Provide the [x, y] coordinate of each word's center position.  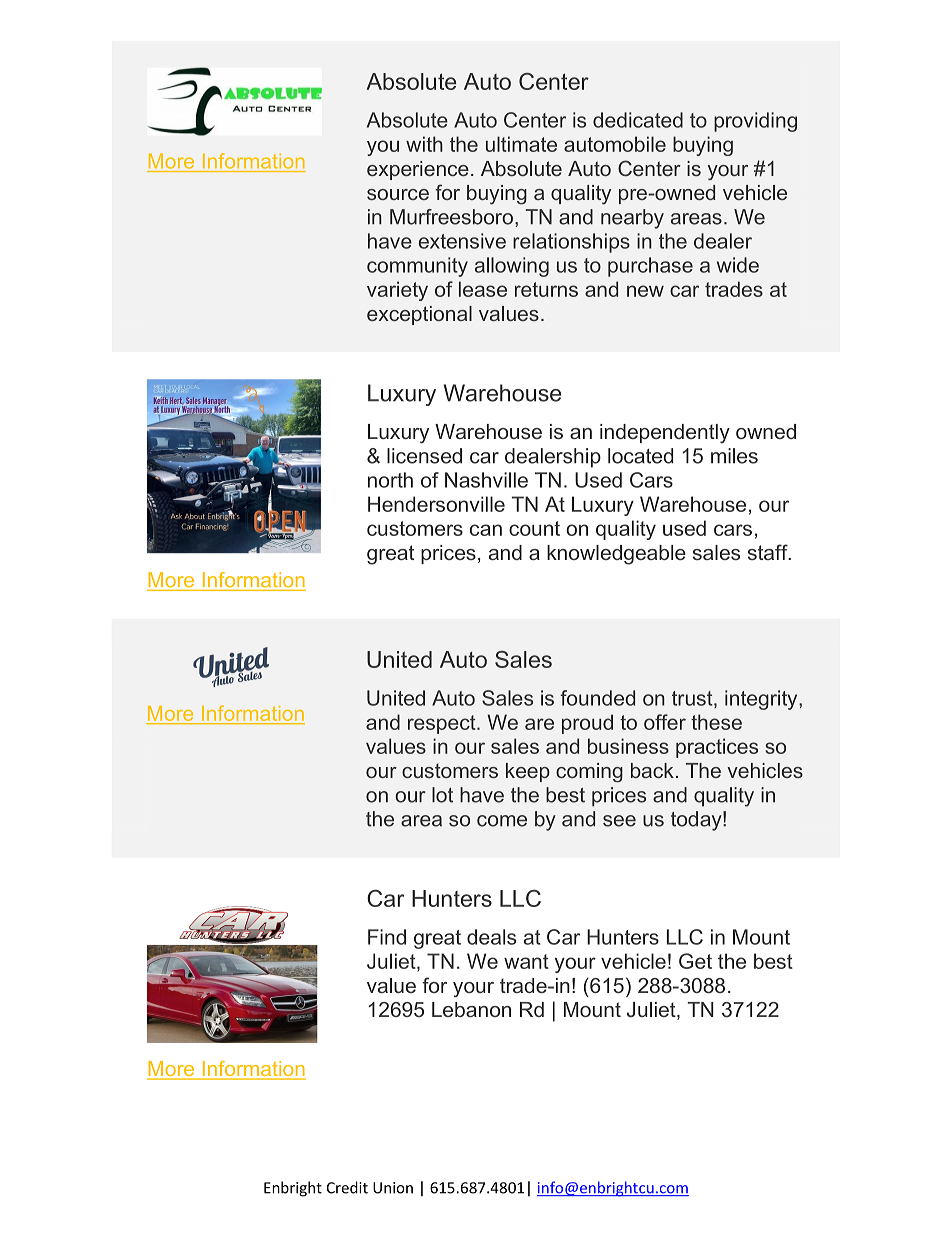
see [619, 821]
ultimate [521, 144]
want [526, 961]
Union [393, 1188]
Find [387, 937]
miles [734, 456]
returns [546, 289]
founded [597, 698]
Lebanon [471, 1009]
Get [695, 961]
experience [418, 170]
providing [755, 122]
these [716, 722]
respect [443, 724]
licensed [424, 456]
